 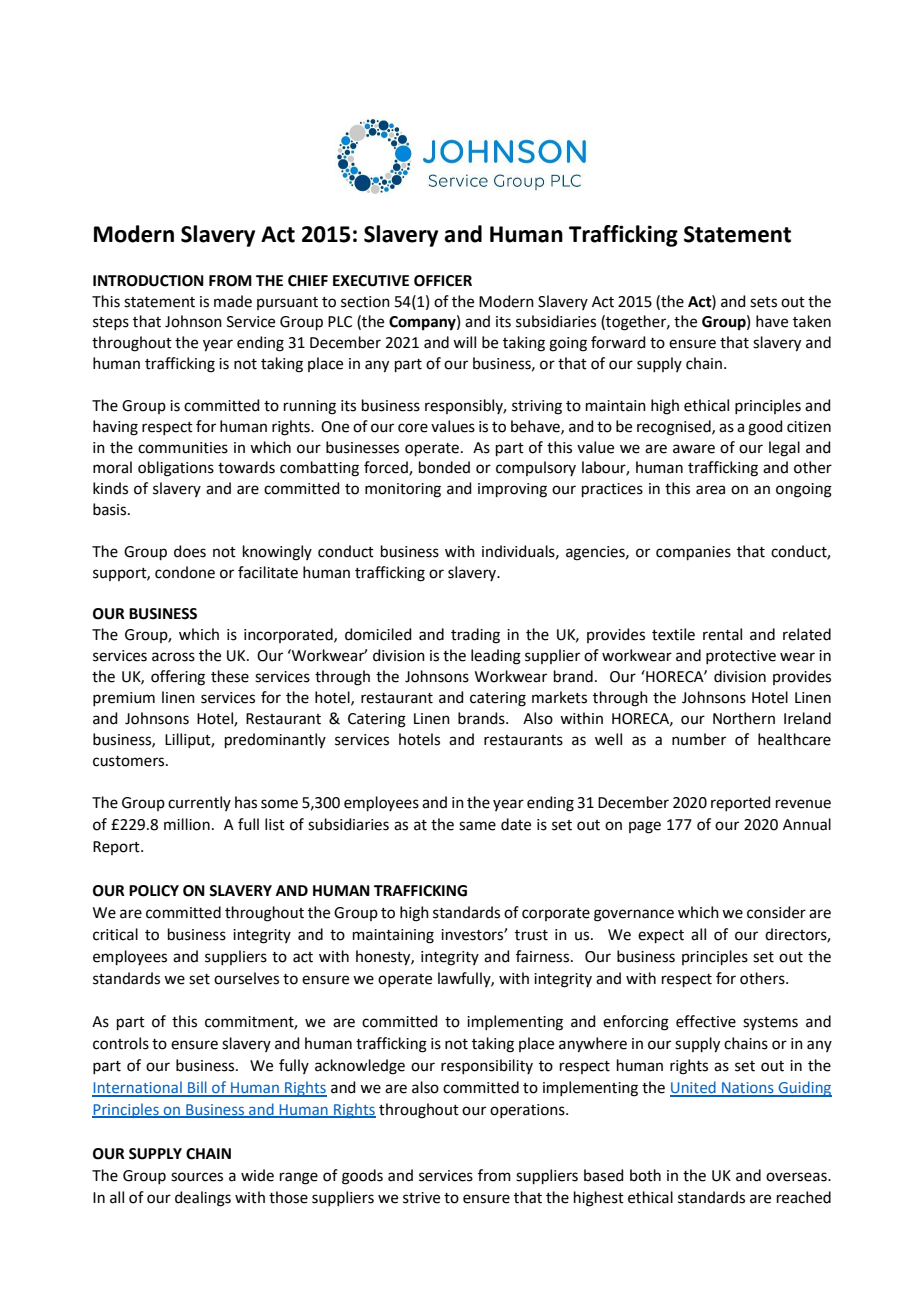 What do you see at coordinates (197, 1177) in the screenshot?
I see `sources` at bounding box center [197, 1177].
